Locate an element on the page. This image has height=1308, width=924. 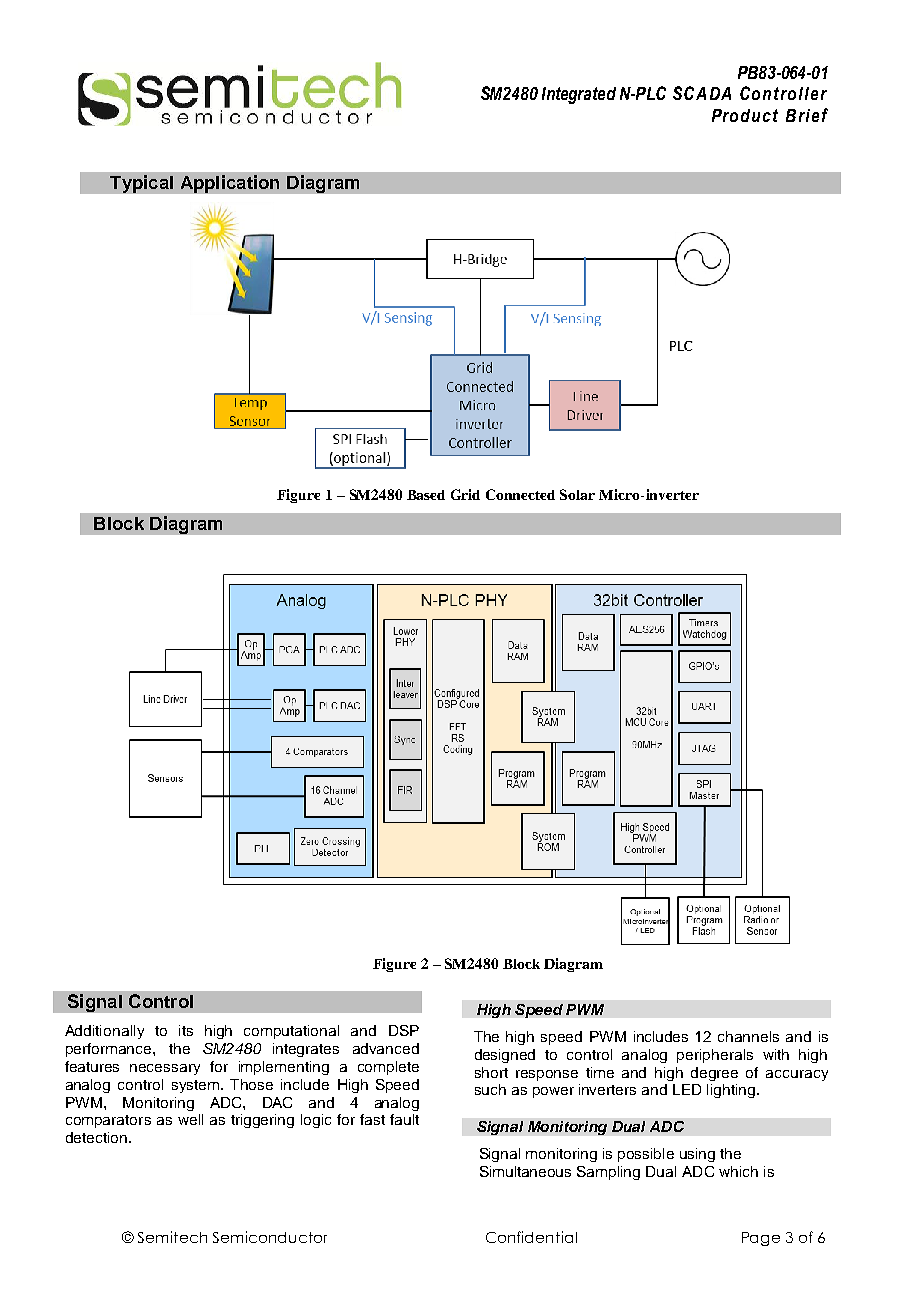
its is located at coordinates (186, 1030).
